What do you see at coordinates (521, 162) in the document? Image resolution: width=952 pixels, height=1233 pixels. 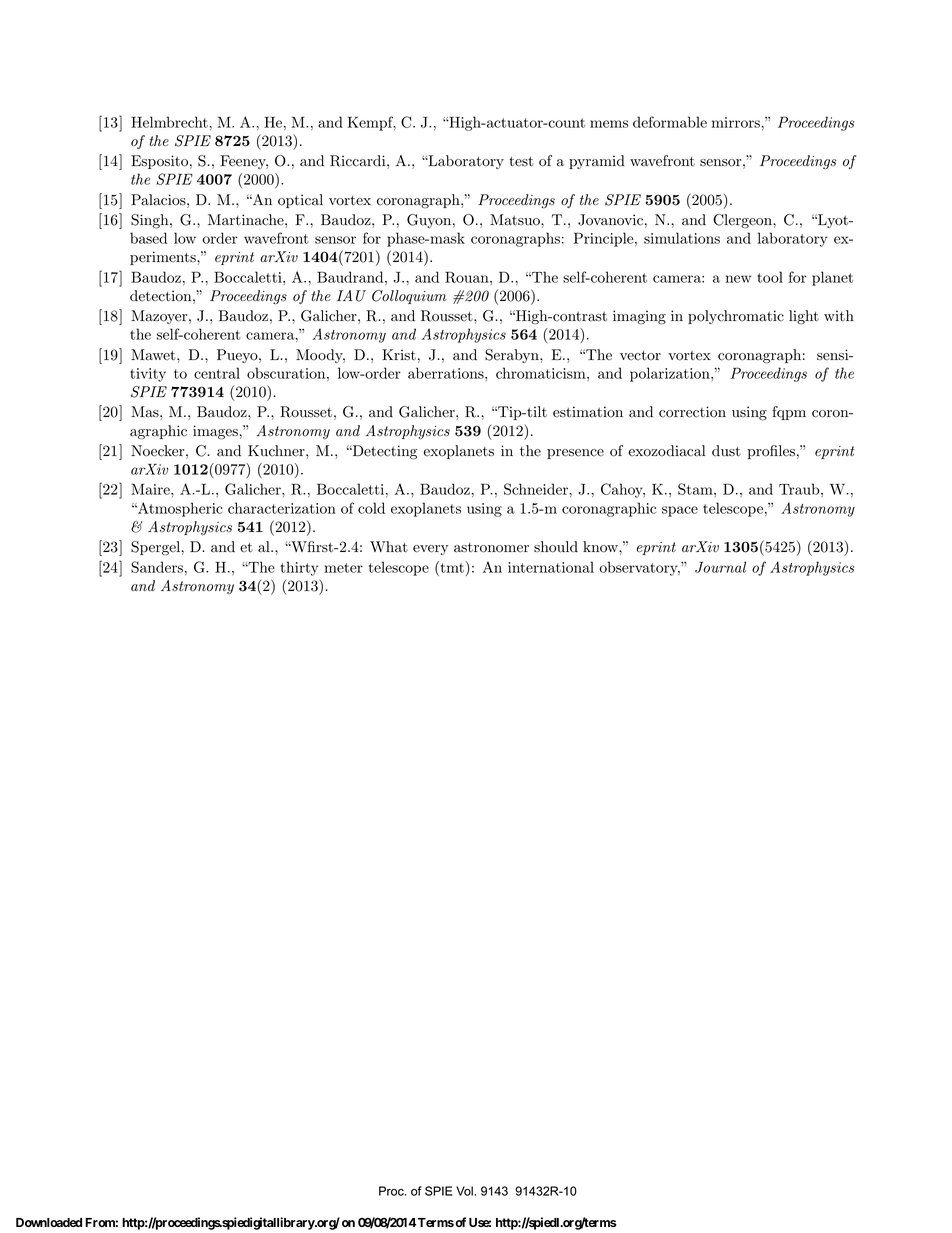 I see `test` at bounding box center [521, 162].
